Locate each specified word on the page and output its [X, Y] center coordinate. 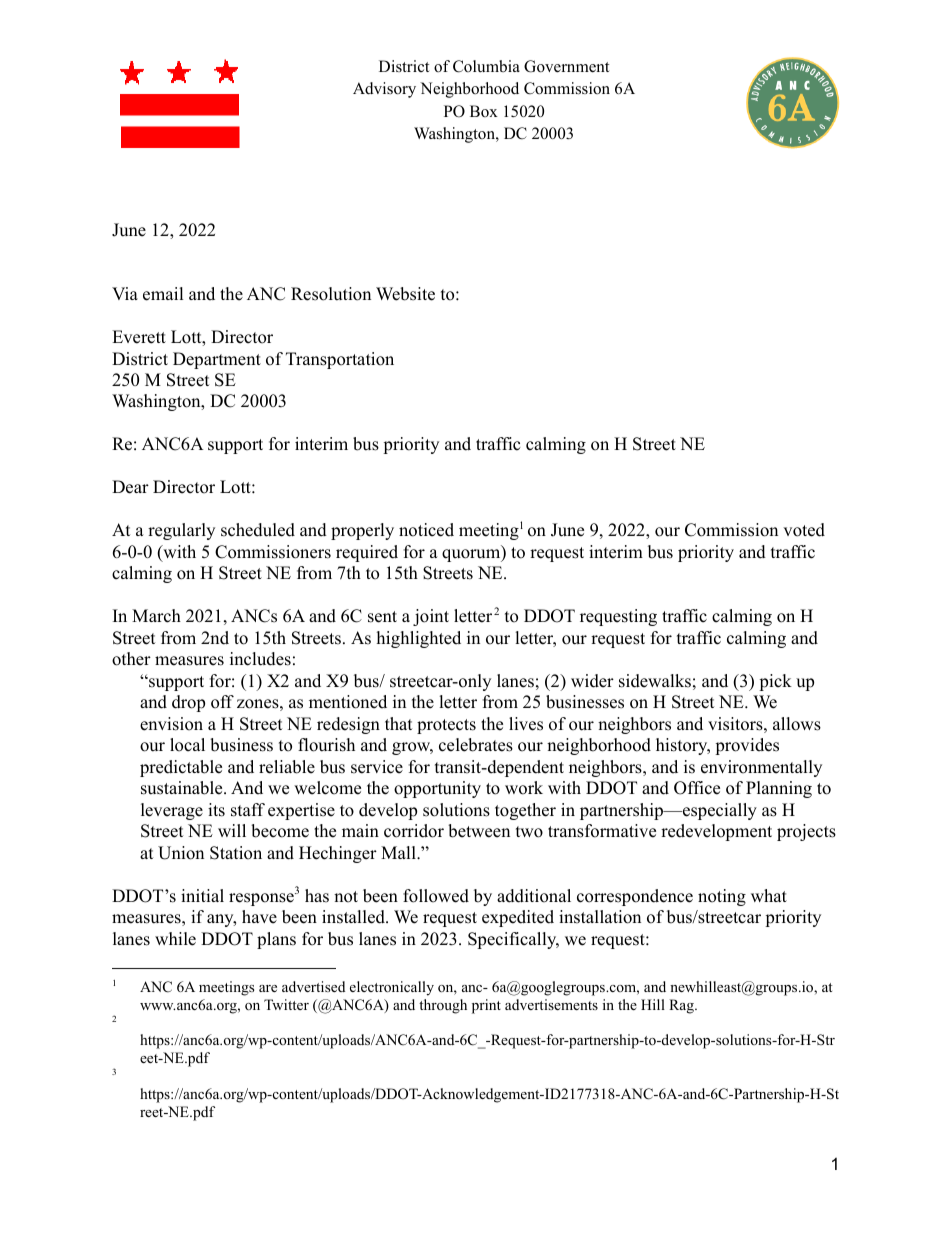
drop [188, 703]
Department [217, 360]
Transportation [340, 360]
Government [566, 66]
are [268, 988]
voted [804, 530]
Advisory [384, 90]
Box [484, 111]
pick [775, 682]
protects [446, 726]
